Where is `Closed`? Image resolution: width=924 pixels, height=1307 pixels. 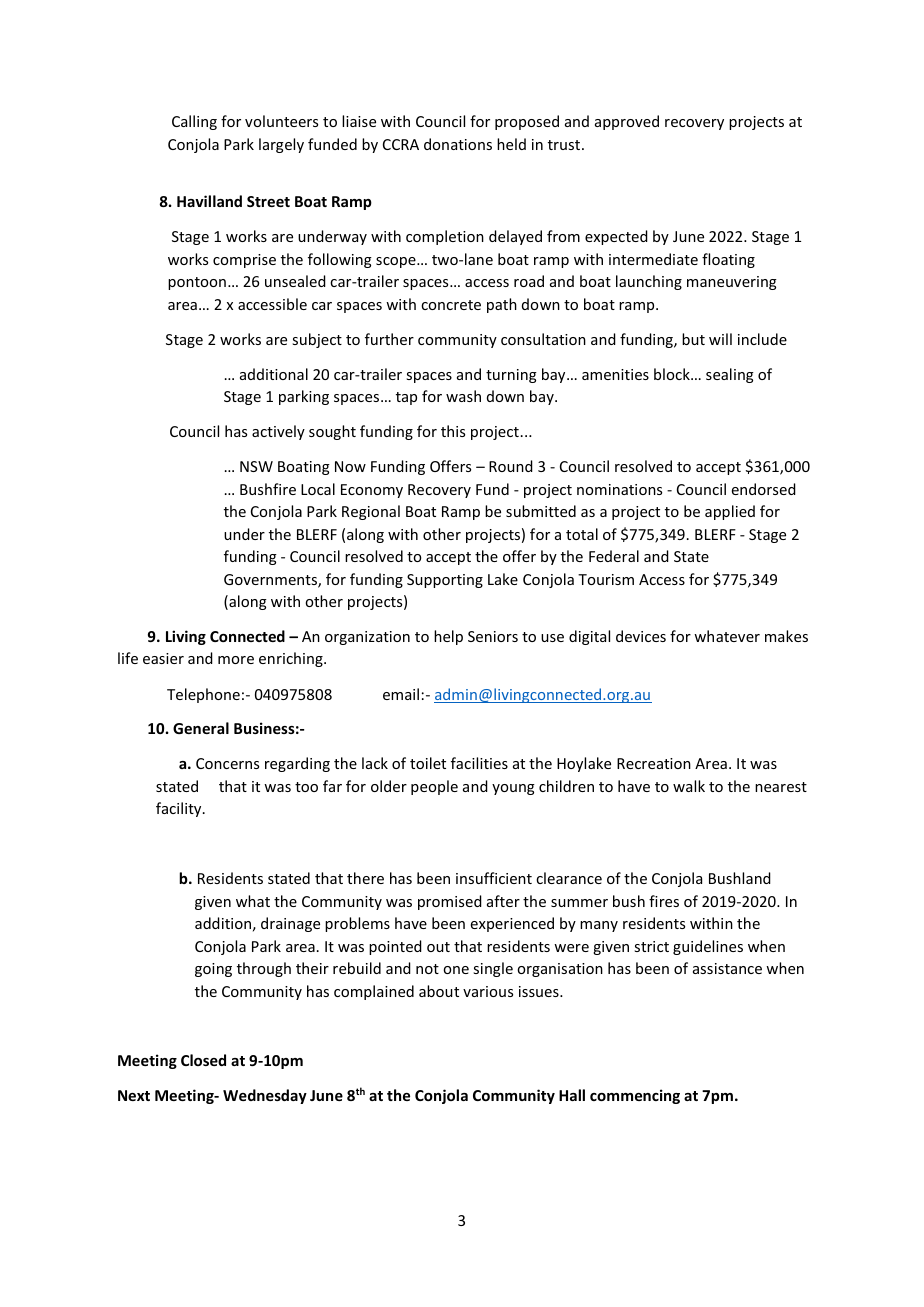
Closed is located at coordinates (203, 1060).
